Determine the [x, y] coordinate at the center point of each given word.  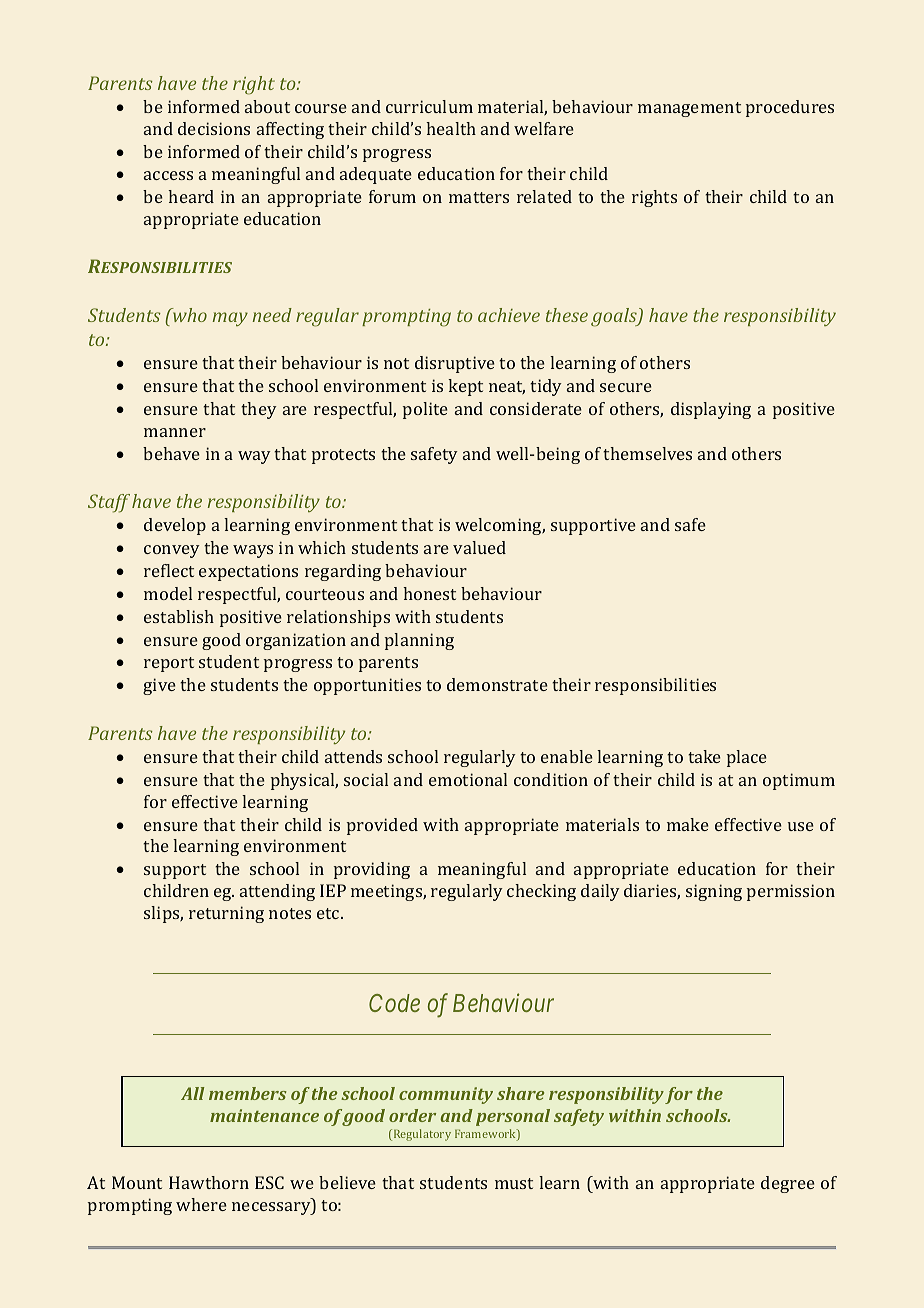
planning [419, 641]
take [704, 756]
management [689, 109]
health [451, 128]
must [514, 1183]
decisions [214, 128]
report [169, 664]
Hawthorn [209, 1182]
